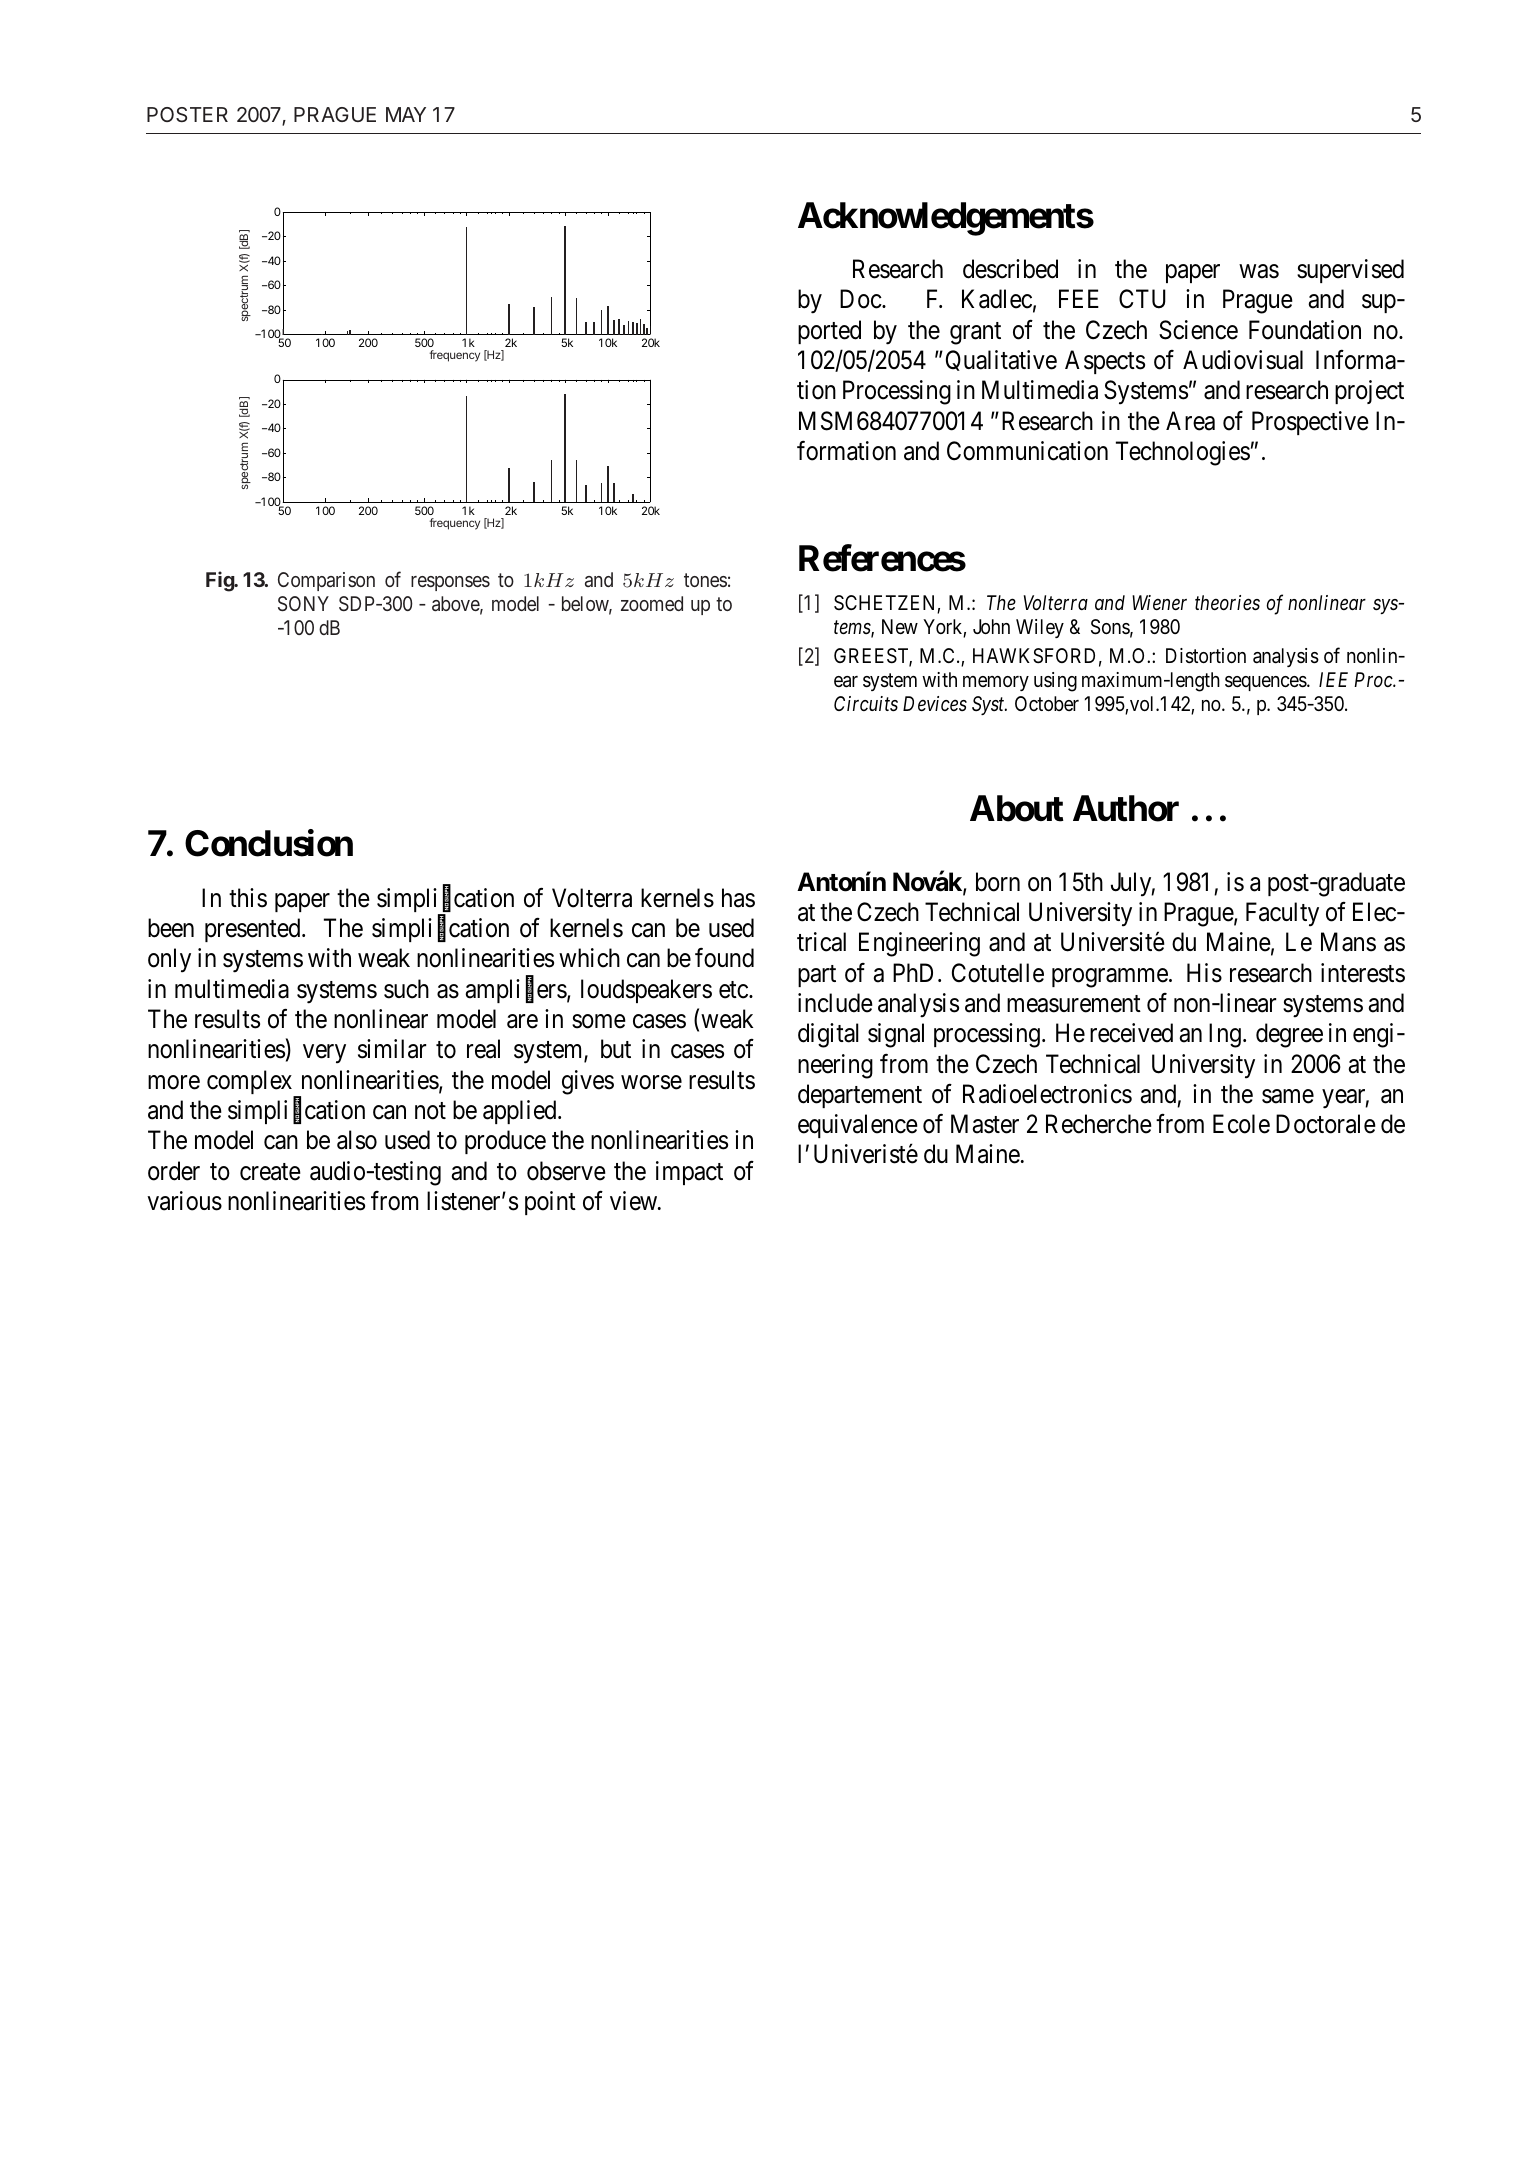  What do you see at coordinates (738, 898) in the page?
I see `has` at bounding box center [738, 898].
